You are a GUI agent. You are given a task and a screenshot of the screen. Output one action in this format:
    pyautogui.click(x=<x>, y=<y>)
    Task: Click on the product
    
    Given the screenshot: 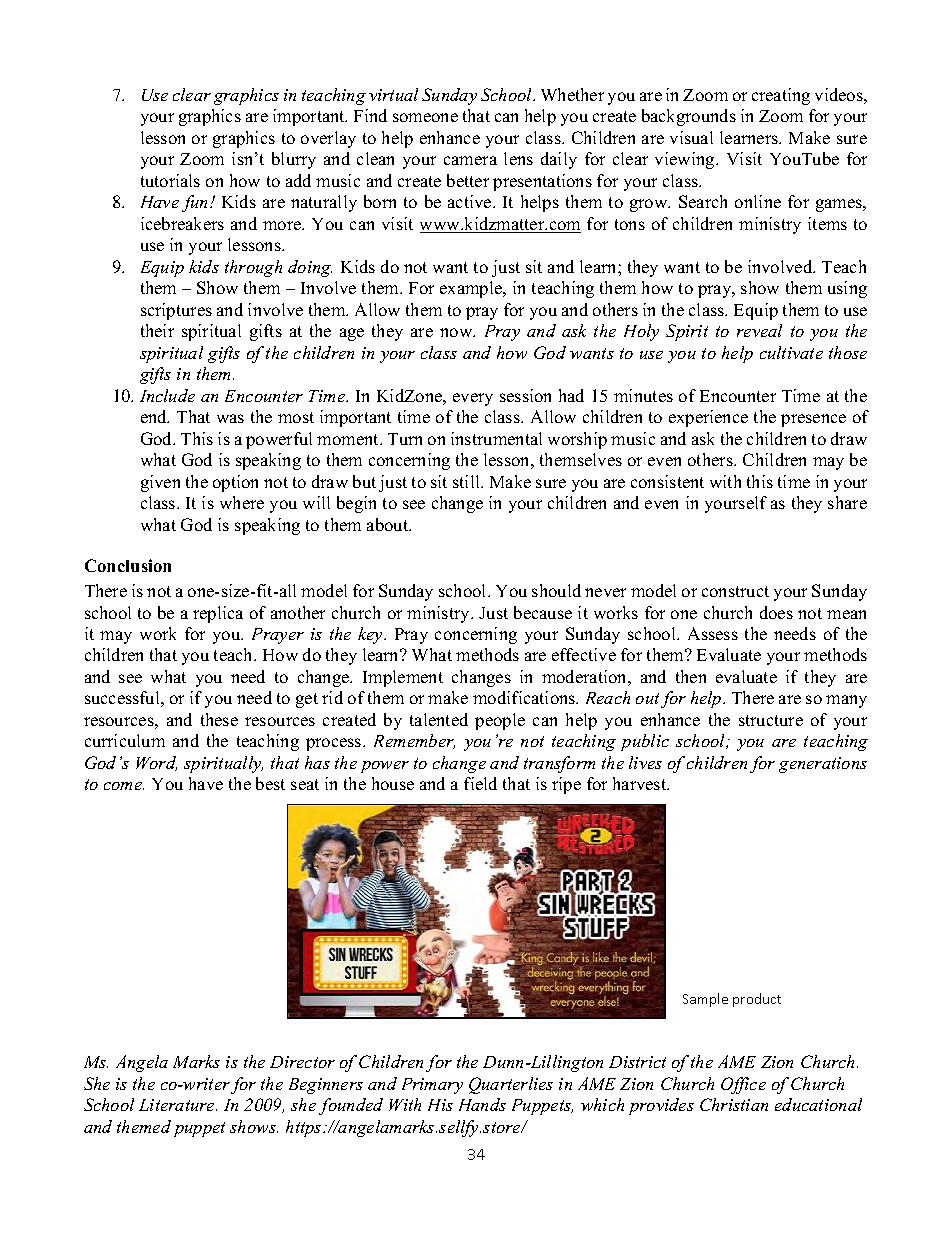 What is the action you would take?
    pyautogui.click(x=757, y=1000)
